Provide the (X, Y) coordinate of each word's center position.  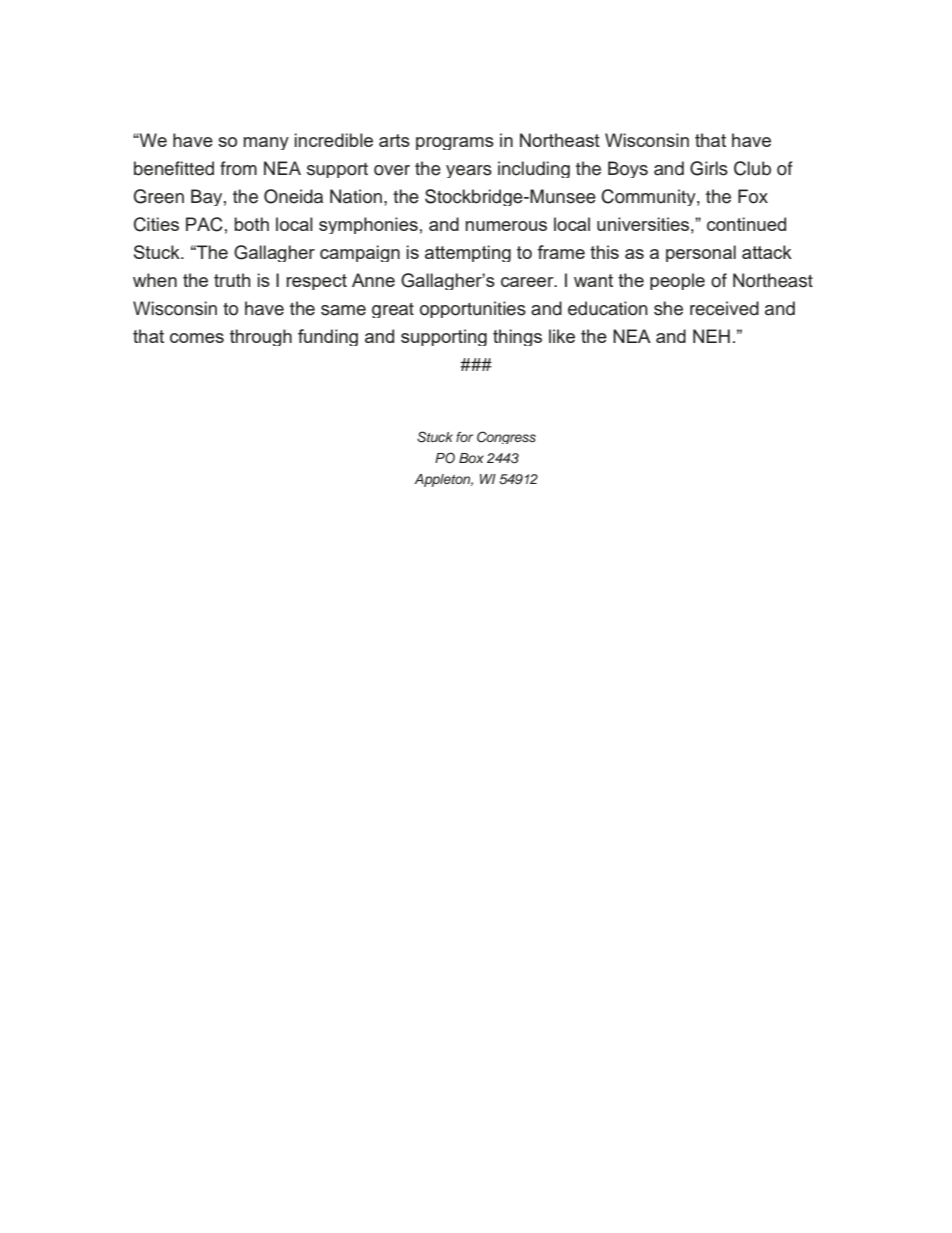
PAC (204, 224)
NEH (711, 336)
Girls (709, 168)
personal (701, 253)
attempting (468, 253)
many (266, 143)
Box (471, 458)
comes (197, 338)
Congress (506, 437)
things (517, 337)
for (464, 437)
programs (455, 143)
